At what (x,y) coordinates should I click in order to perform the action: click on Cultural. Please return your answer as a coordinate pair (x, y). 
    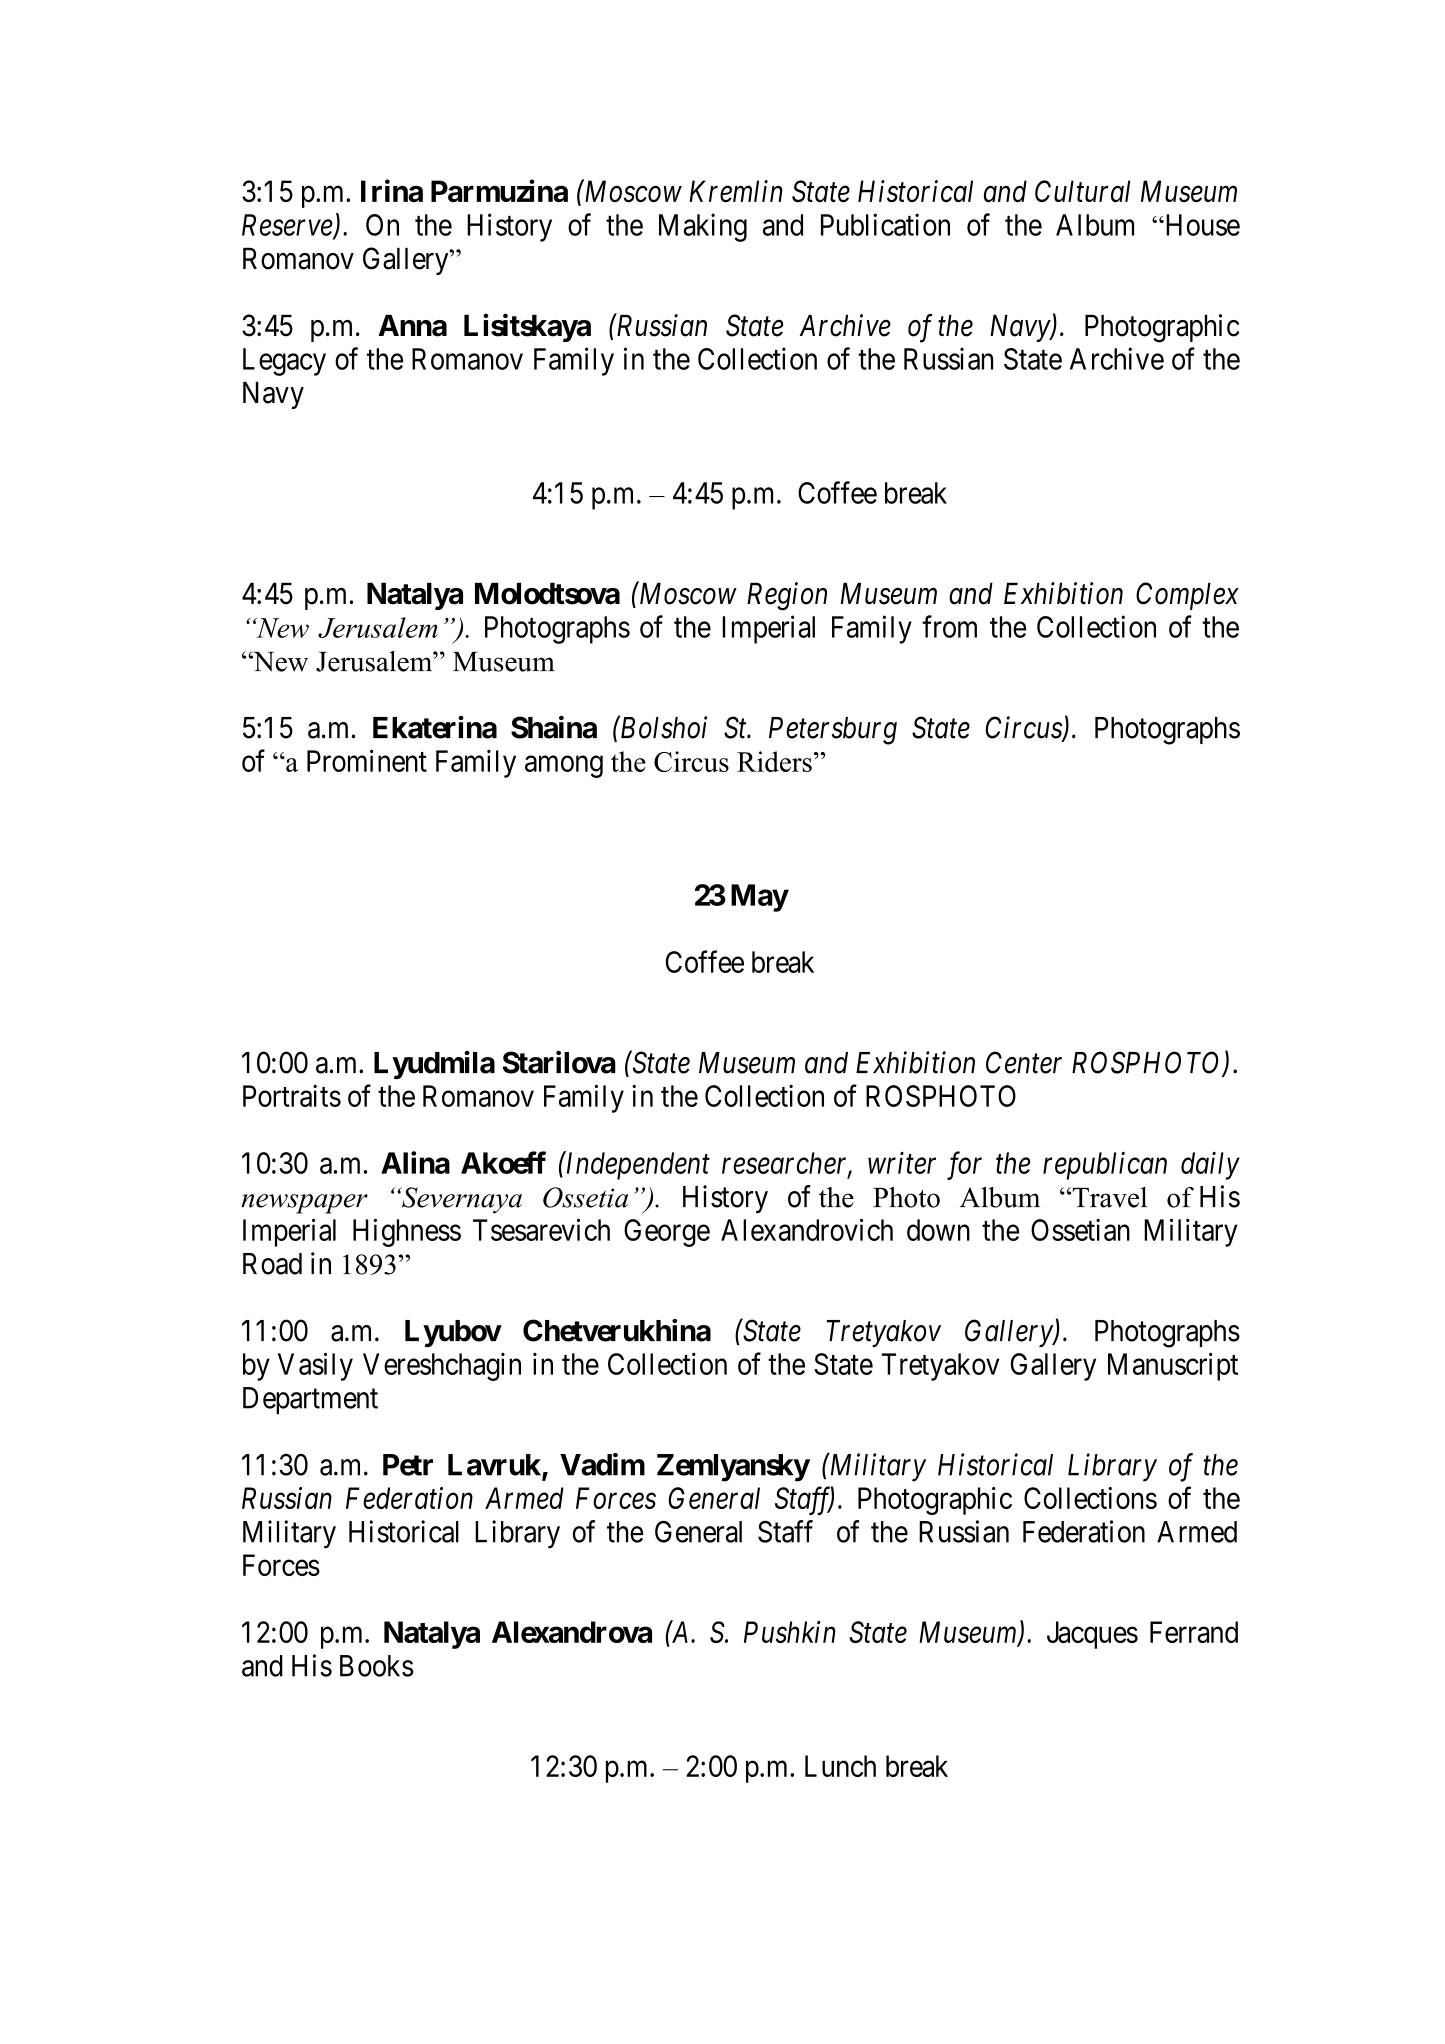
    Looking at the image, I should click on (1082, 191).
